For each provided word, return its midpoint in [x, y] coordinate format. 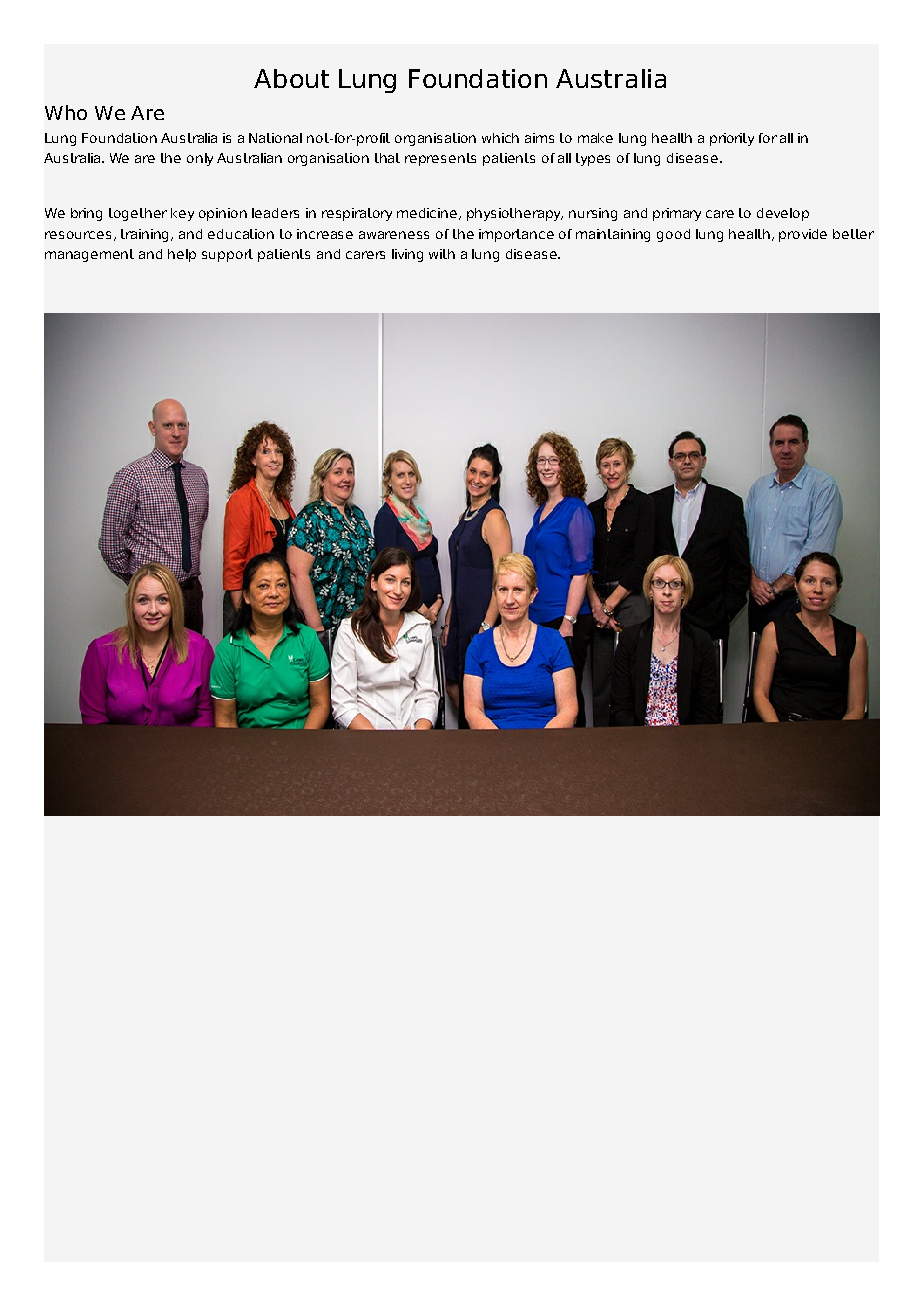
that [387, 158]
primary [677, 214]
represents [440, 159]
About [291, 78]
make [595, 138]
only [200, 159]
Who [66, 112]
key [182, 214]
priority [732, 139]
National [275, 138]
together [138, 214]
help [182, 255]
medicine [427, 213]
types [593, 159]
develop [783, 214]
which [500, 138]
